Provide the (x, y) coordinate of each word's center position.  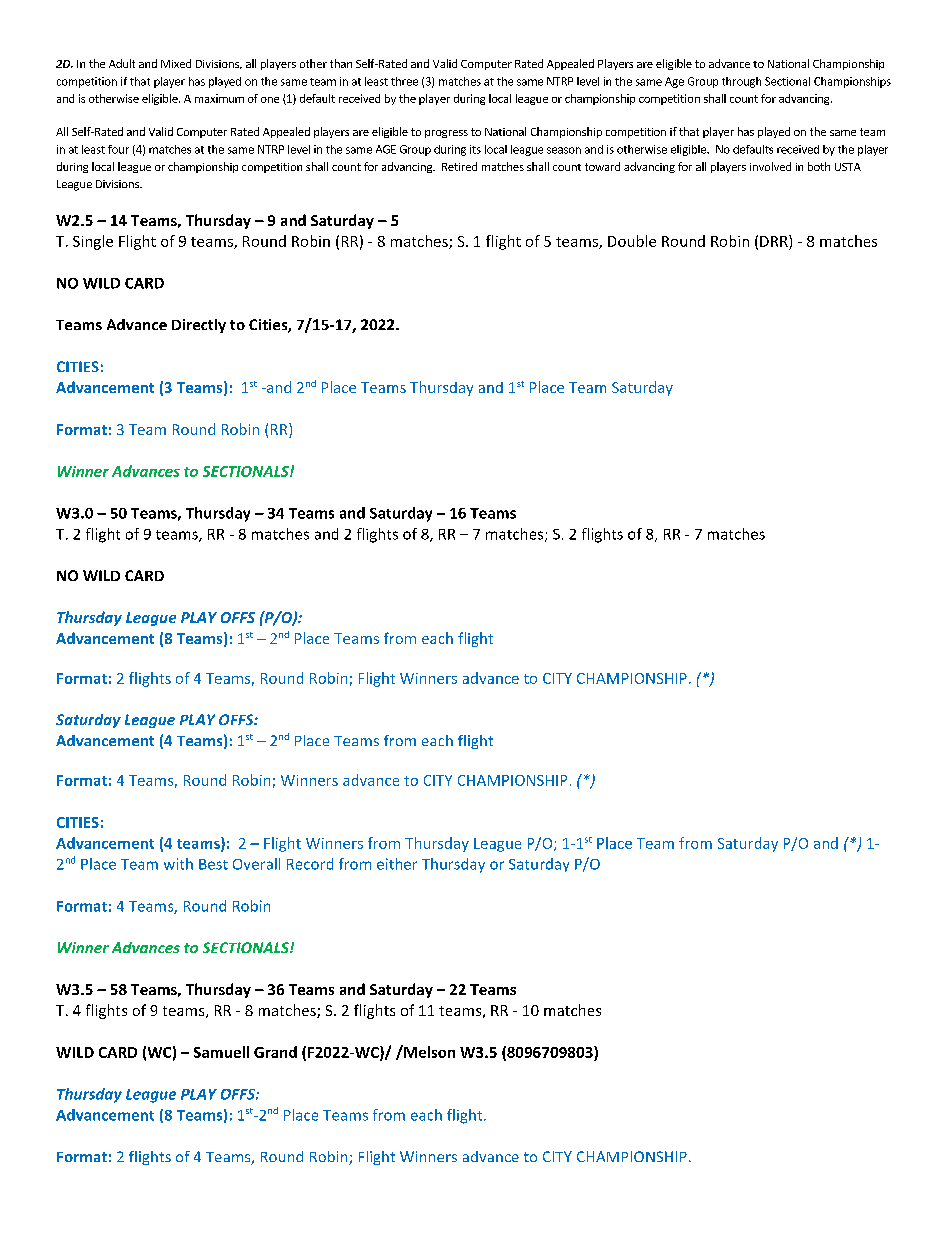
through (741, 82)
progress (446, 134)
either (397, 864)
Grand (275, 1052)
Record (310, 864)
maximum (219, 98)
